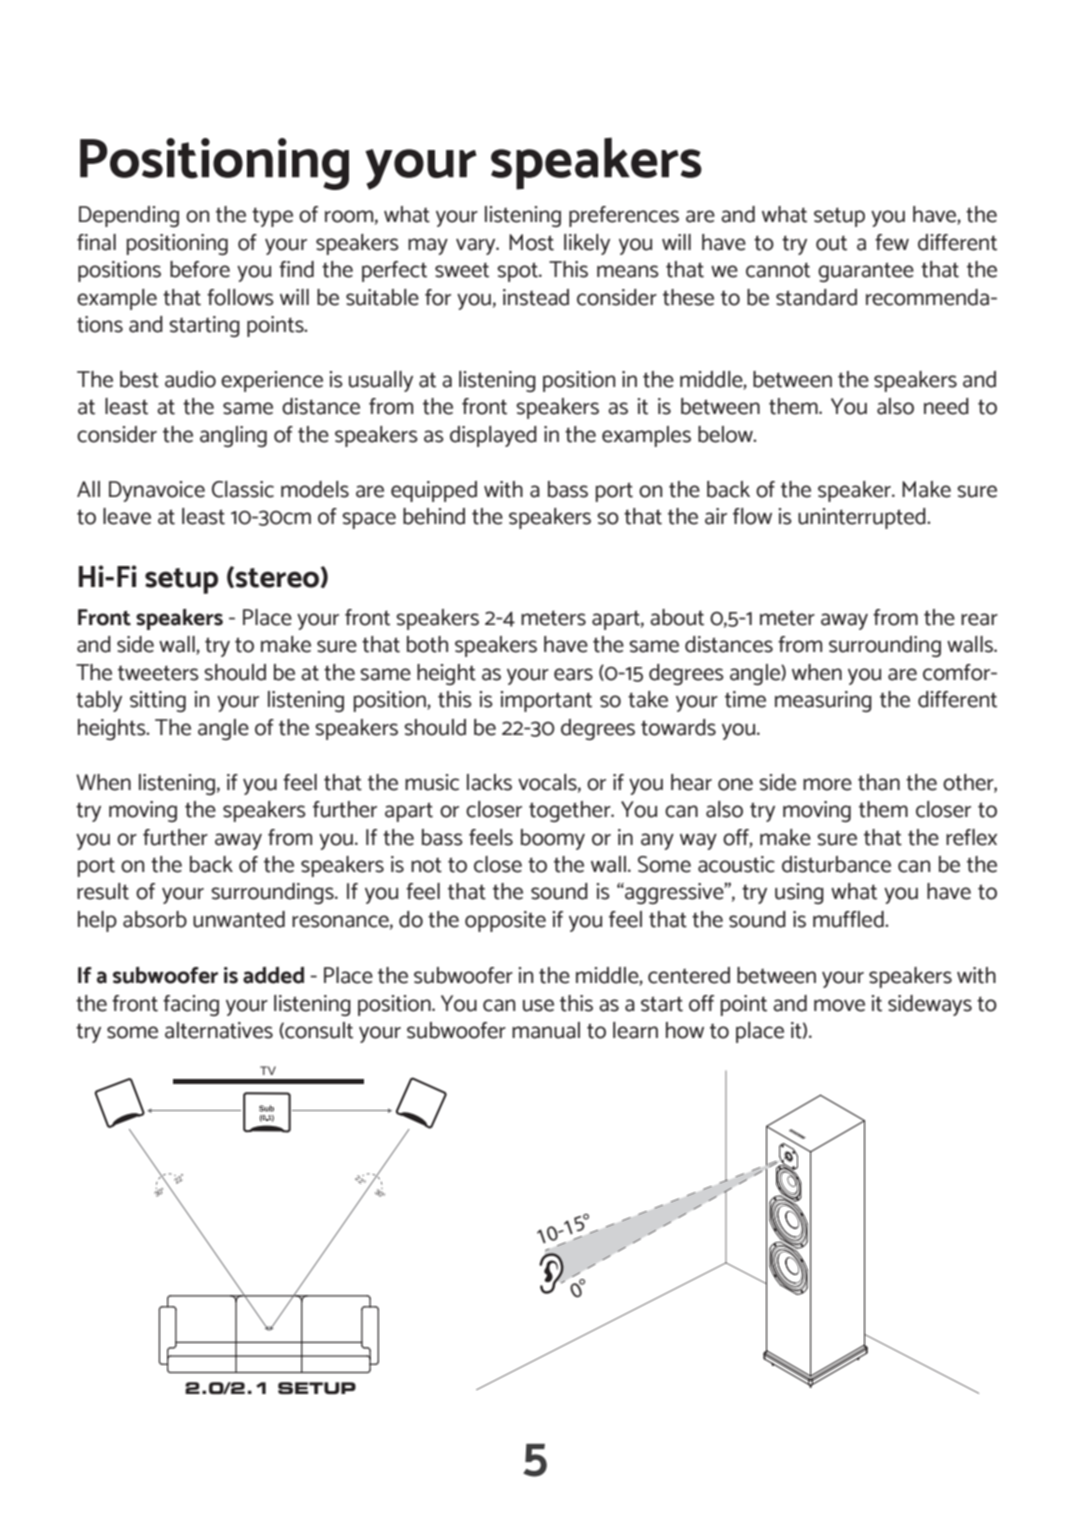 This screenshot has width=1070, height=1514. I want to click on vocals, so click(548, 783).
